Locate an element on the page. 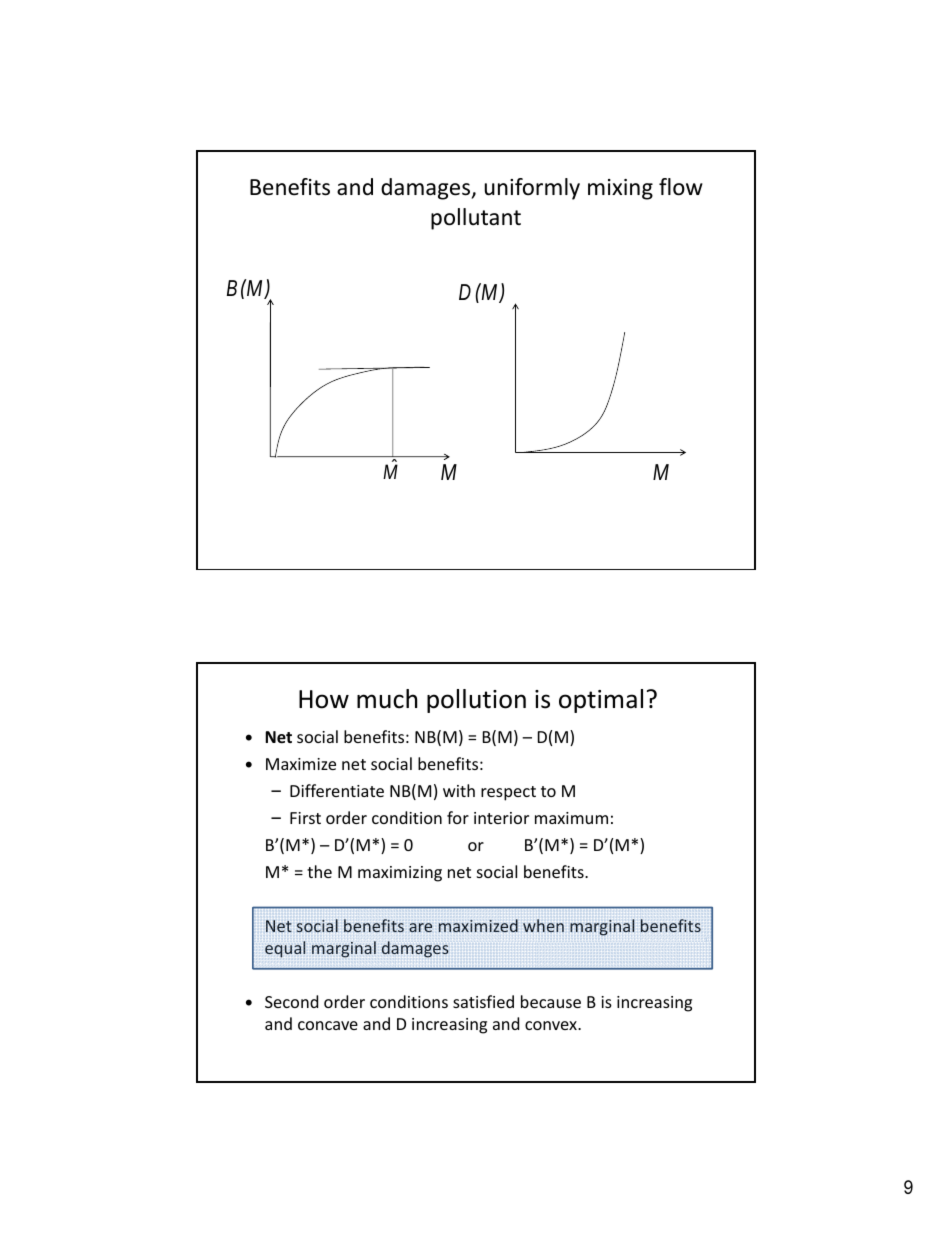  How is located at coordinates (324, 699).
